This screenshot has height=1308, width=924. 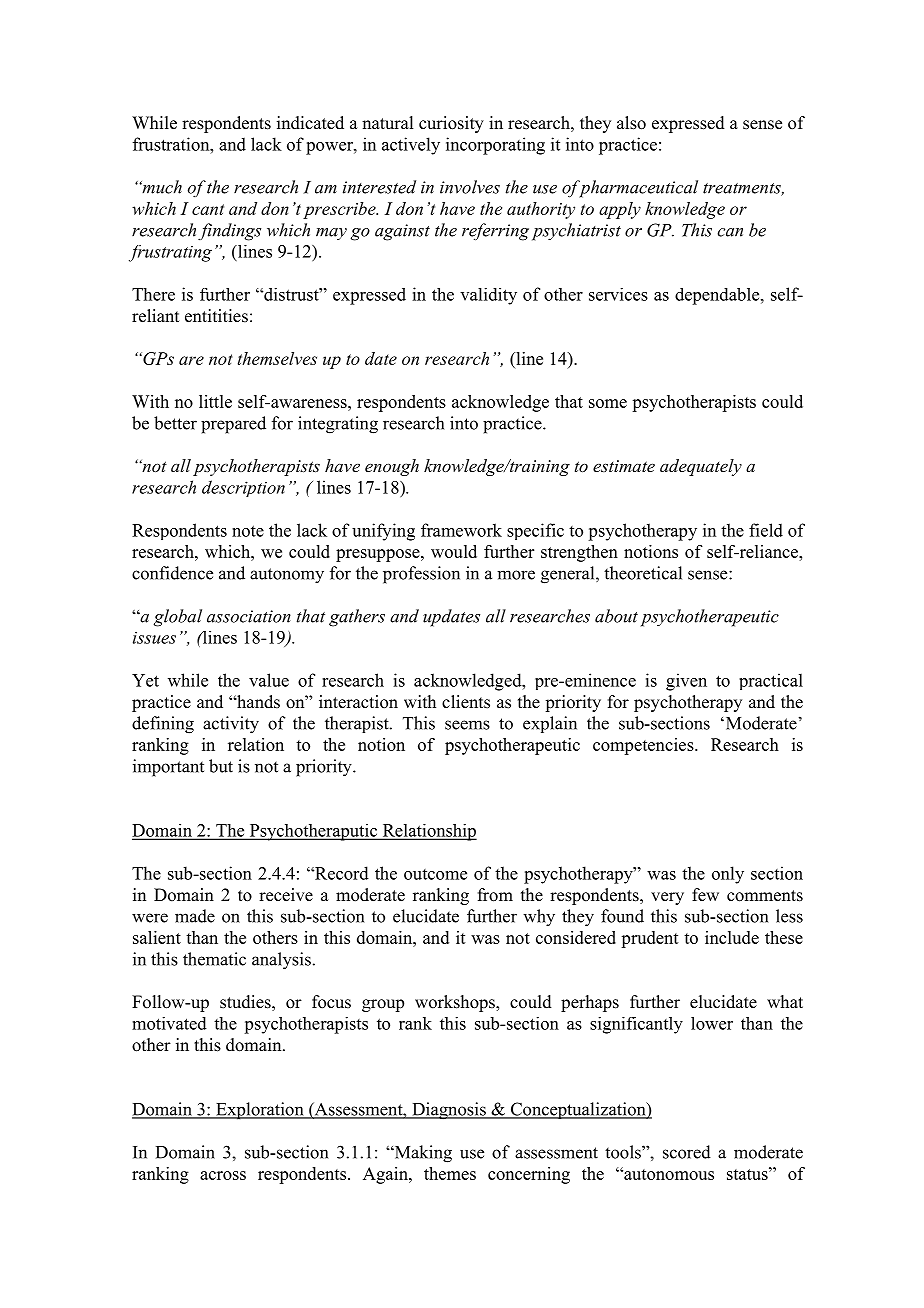 I want to click on incorporating, so click(x=495, y=146).
